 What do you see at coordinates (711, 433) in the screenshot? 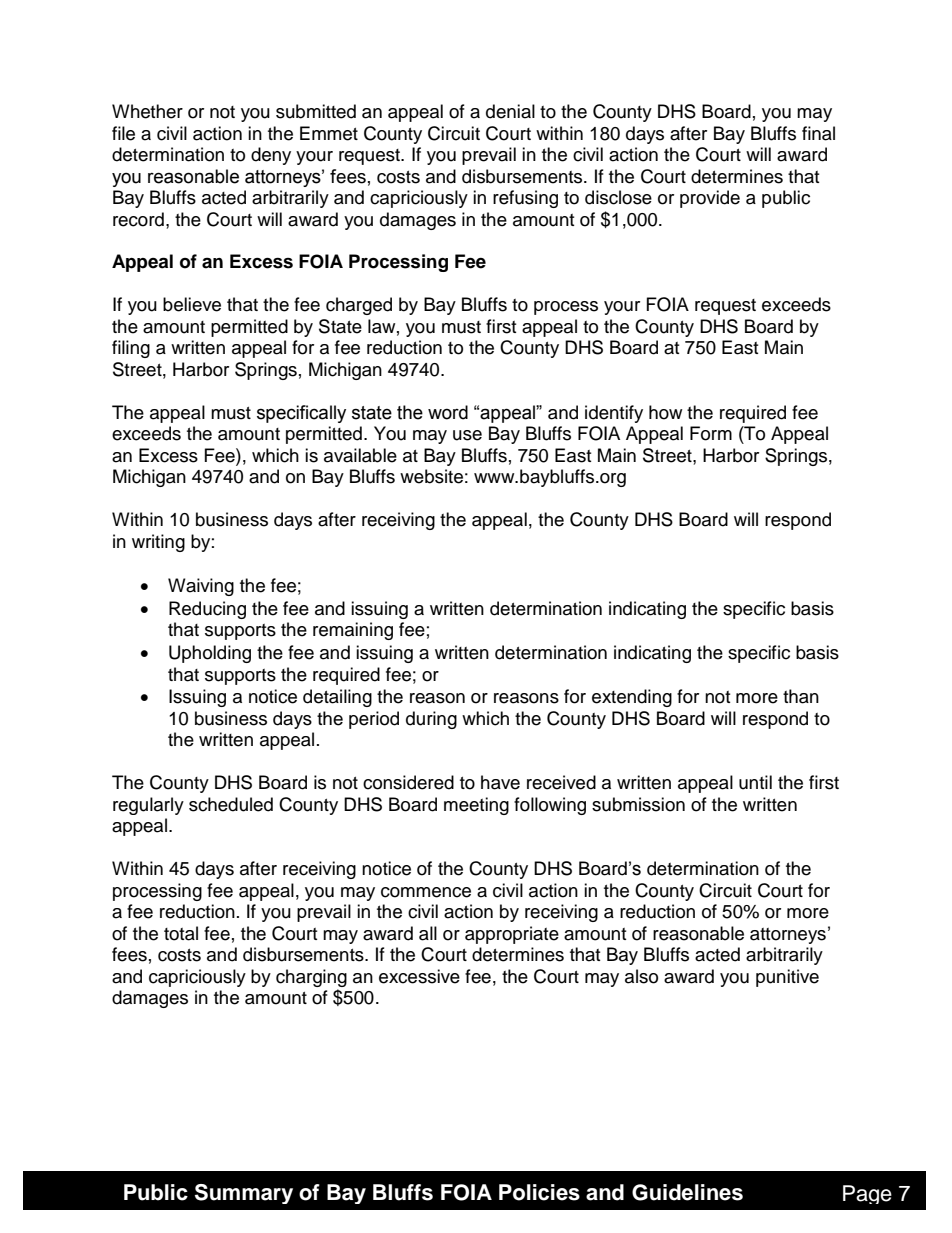
I see `Form` at bounding box center [711, 433].
